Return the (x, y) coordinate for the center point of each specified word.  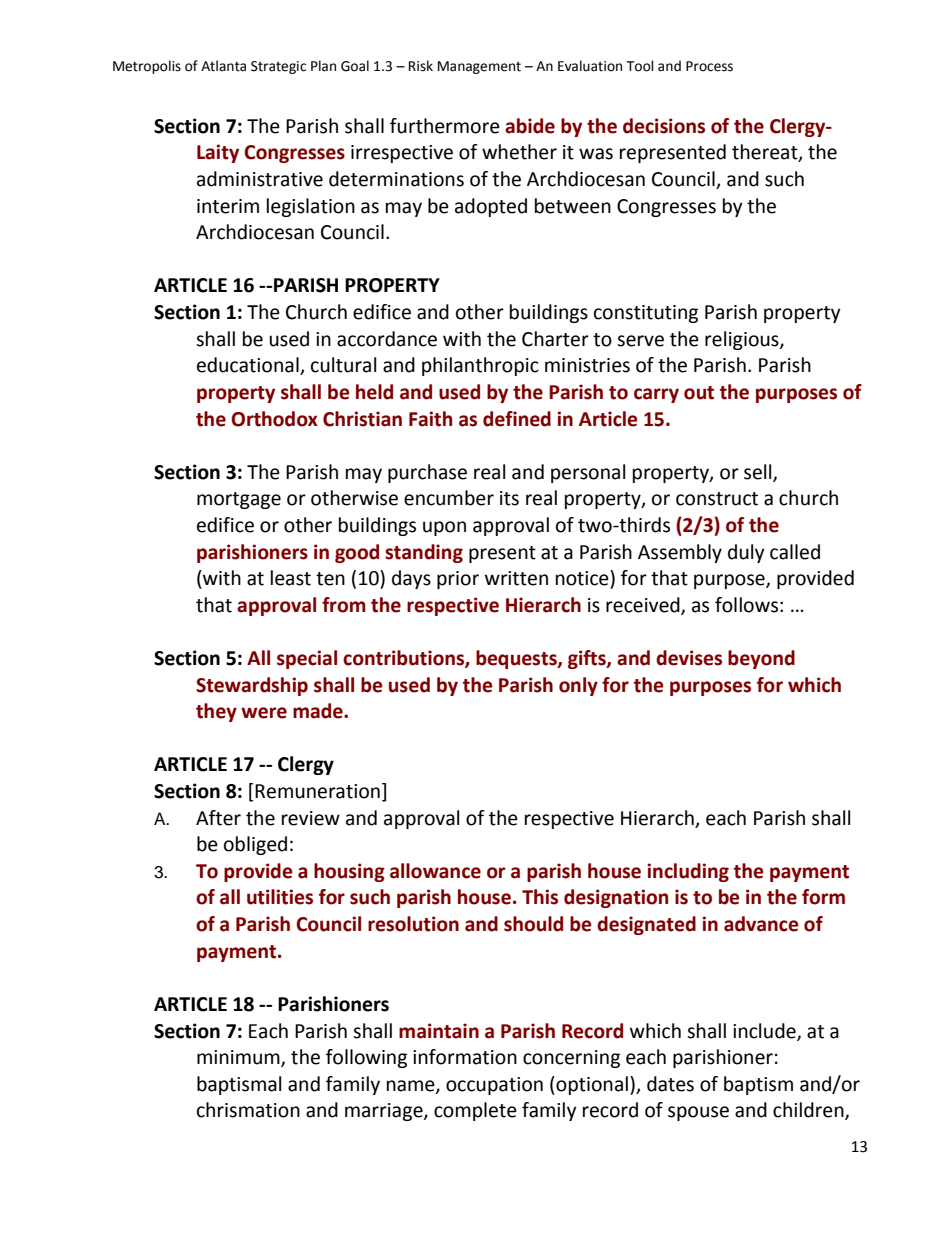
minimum (239, 1058)
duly (746, 553)
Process (709, 66)
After (218, 818)
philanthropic (480, 366)
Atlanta (223, 66)
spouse (698, 1113)
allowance (435, 871)
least (291, 578)
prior (458, 580)
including (688, 872)
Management (479, 67)
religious (743, 340)
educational (249, 366)
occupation (494, 1086)
